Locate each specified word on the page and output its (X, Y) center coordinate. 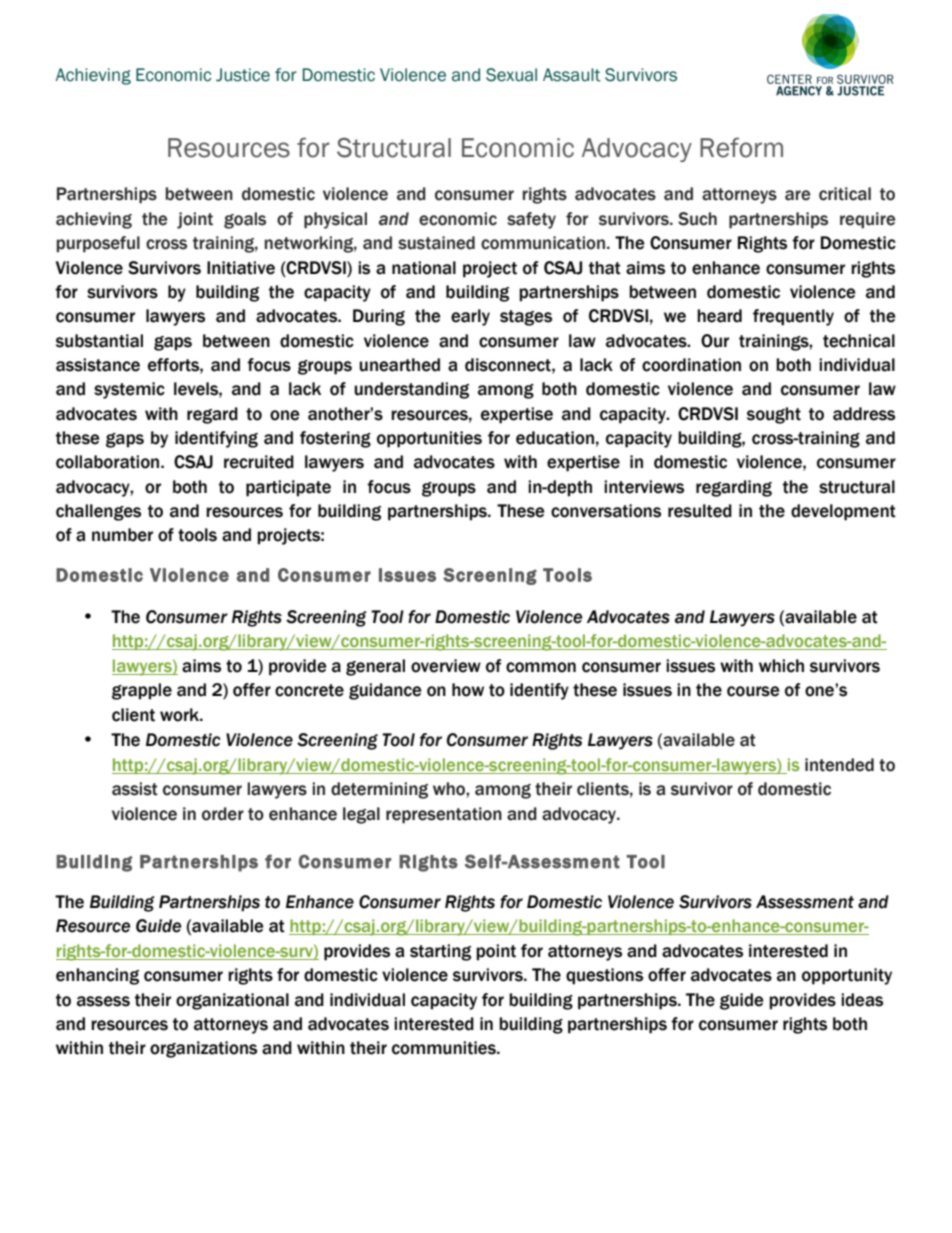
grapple (142, 691)
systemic (129, 390)
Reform (741, 147)
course (753, 691)
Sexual (511, 75)
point (496, 952)
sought (774, 415)
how (468, 690)
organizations (203, 1049)
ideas (862, 1000)
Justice (243, 75)
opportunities (429, 439)
